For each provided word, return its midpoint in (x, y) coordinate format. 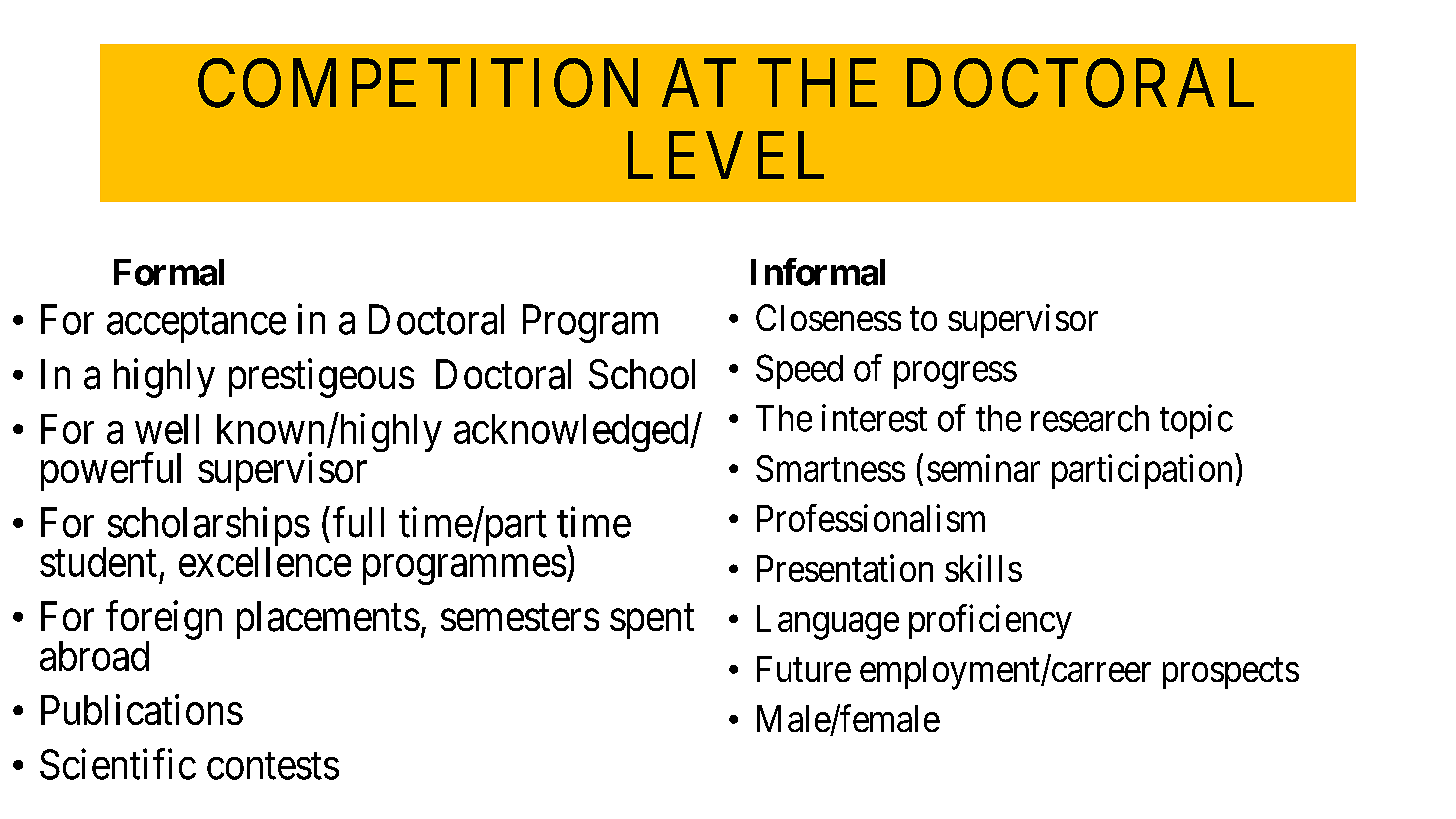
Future (804, 669)
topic (1196, 421)
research (1090, 418)
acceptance (196, 325)
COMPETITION (418, 84)
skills (983, 568)
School (642, 374)
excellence (265, 562)
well (167, 429)
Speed (799, 371)
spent (652, 622)
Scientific (118, 764)
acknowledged (572, 433)
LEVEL (726, 156)
